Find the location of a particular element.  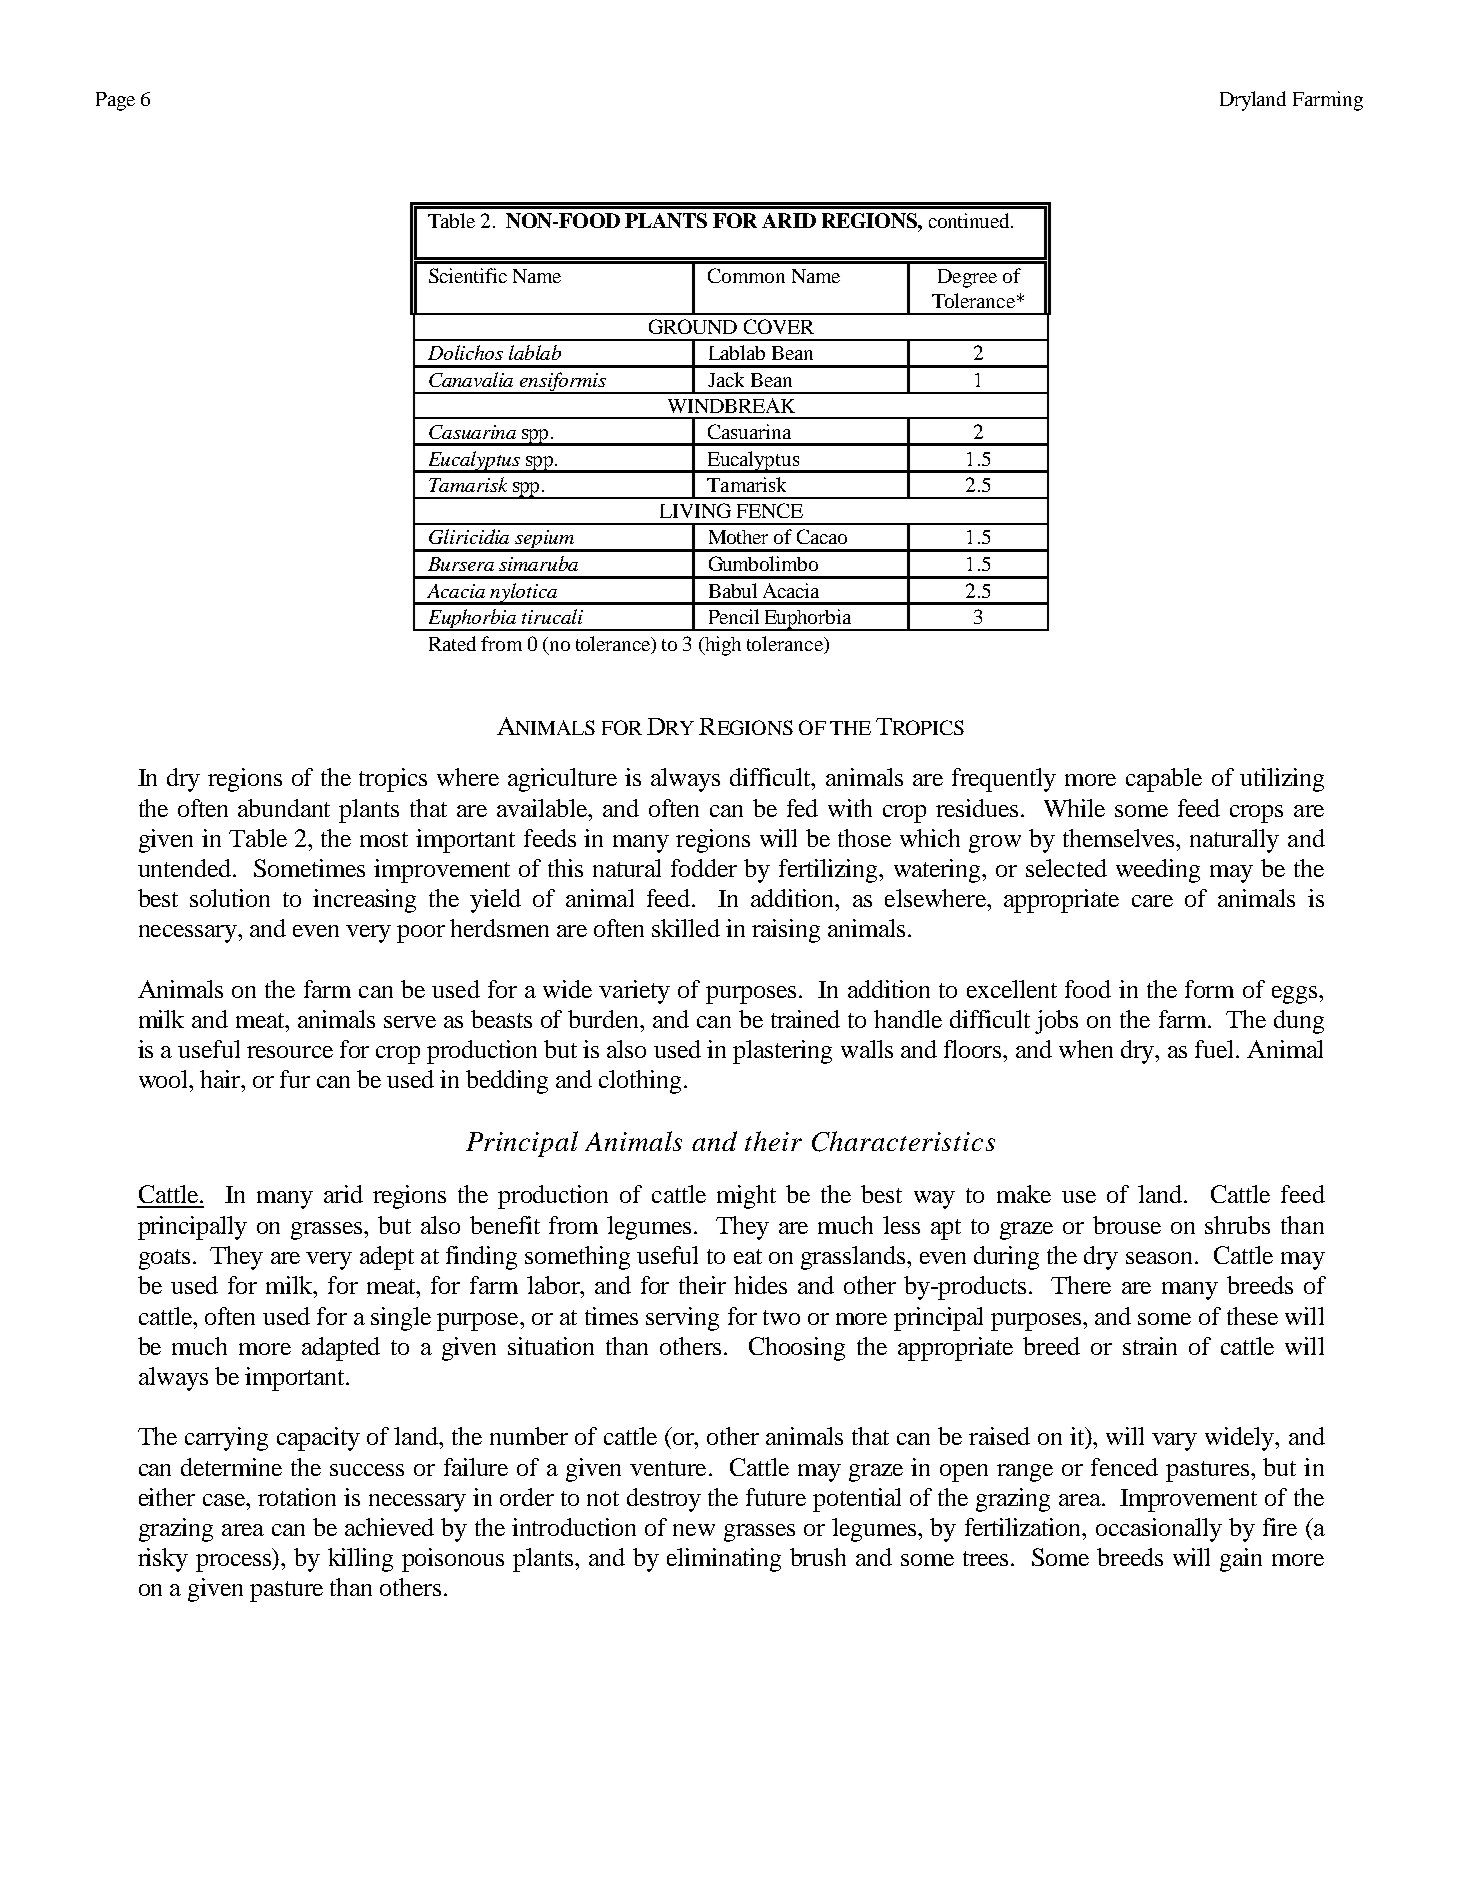

Page is located at coordinates (115, 101).
